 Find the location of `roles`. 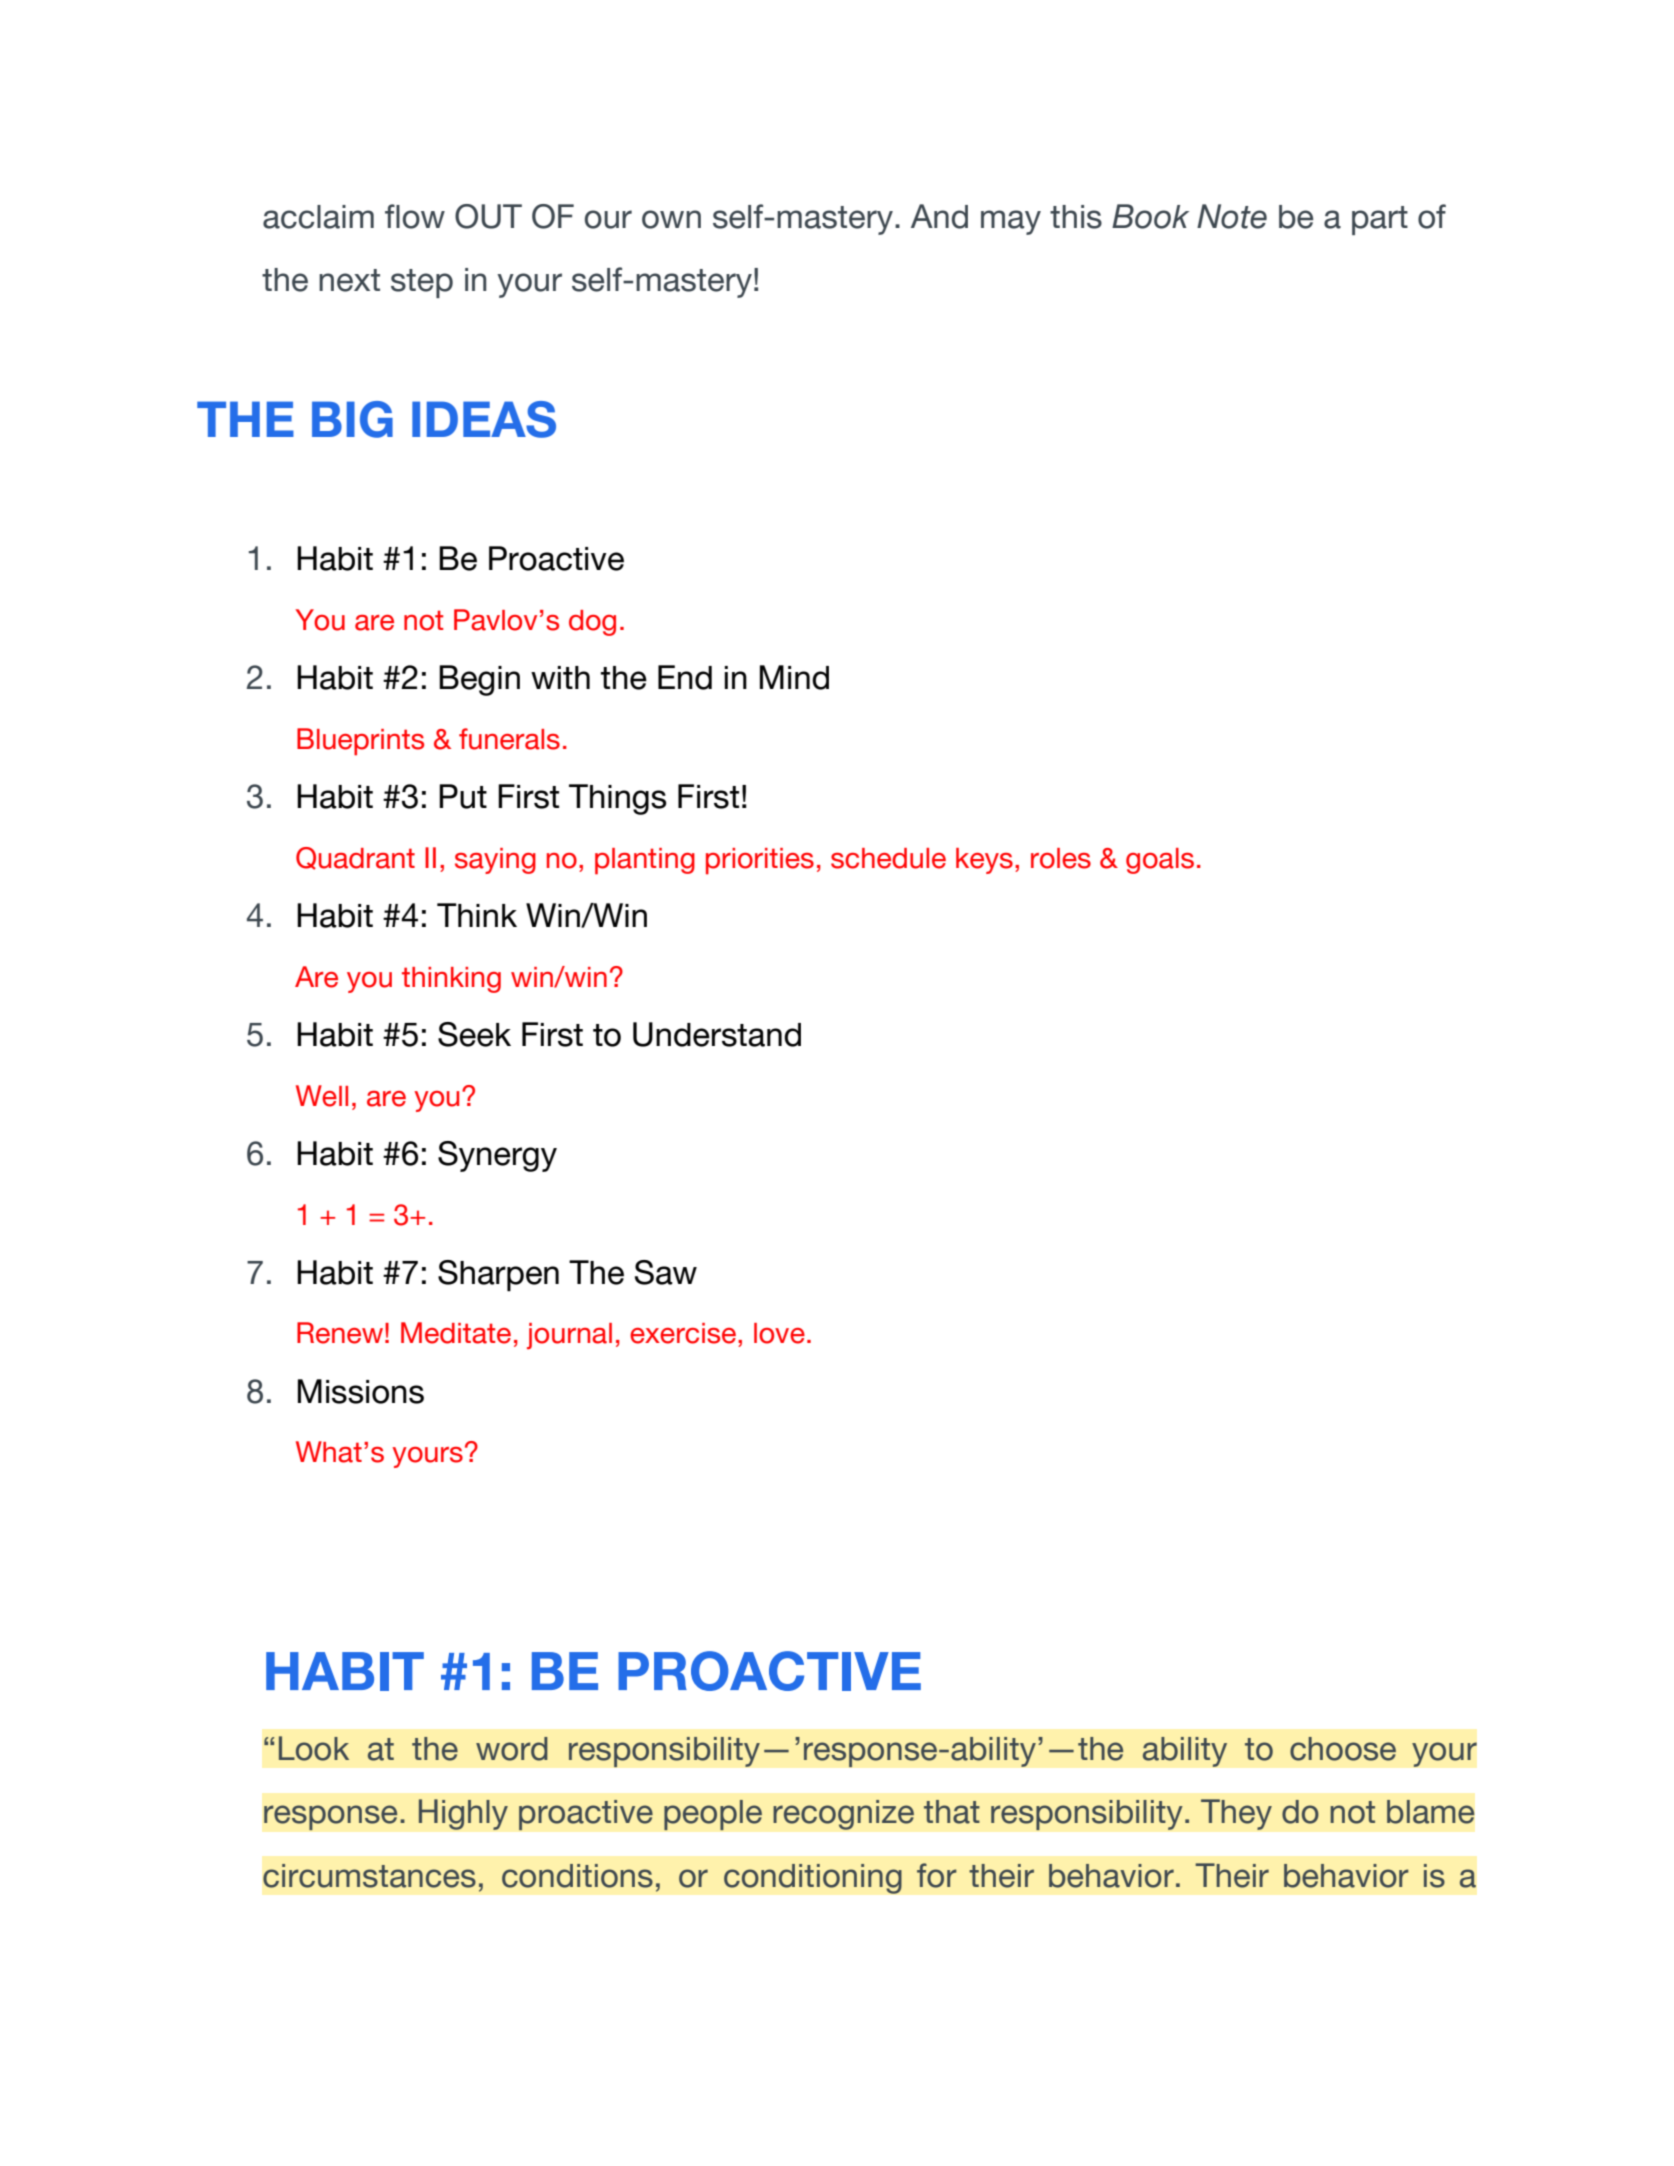

roles is located at coordinates (1061, 858).
